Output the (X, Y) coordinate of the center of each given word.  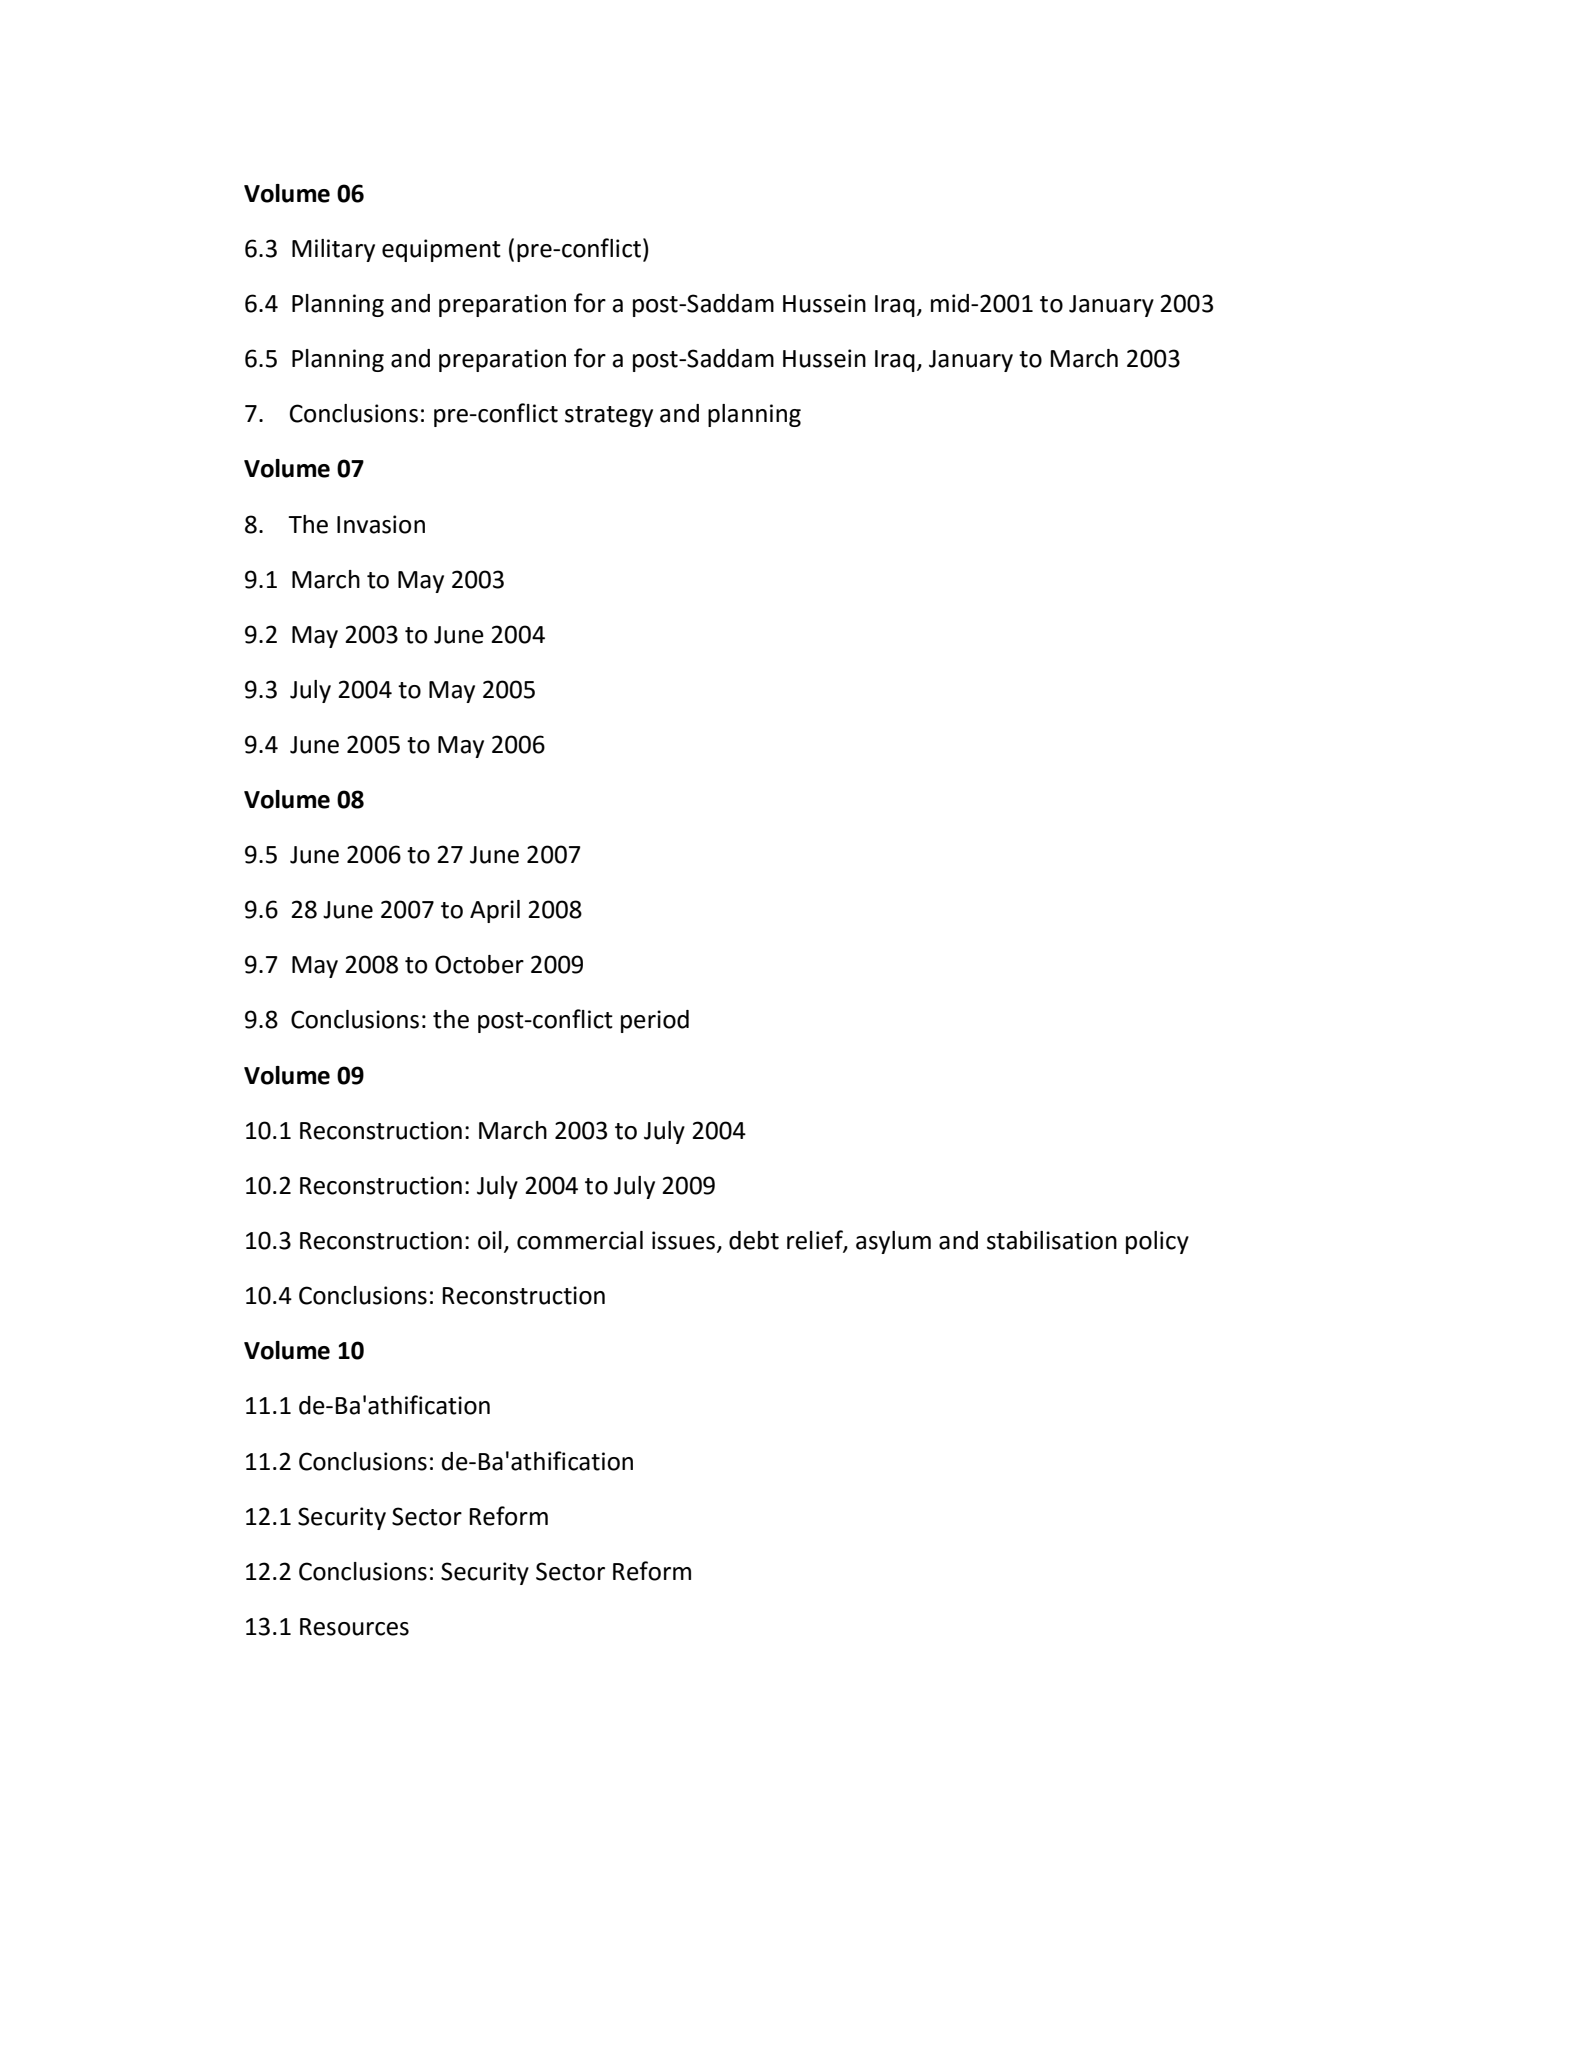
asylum (893, 1242)
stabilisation (1052, 1240)
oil (490, 1240)
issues (683, 1240)
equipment (441, 250)
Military (333, 250)
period (655, 1021)
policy (1157, 1242)
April (495, 911)
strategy (609, 416)
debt (754, 1240)
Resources (354, 1627)
